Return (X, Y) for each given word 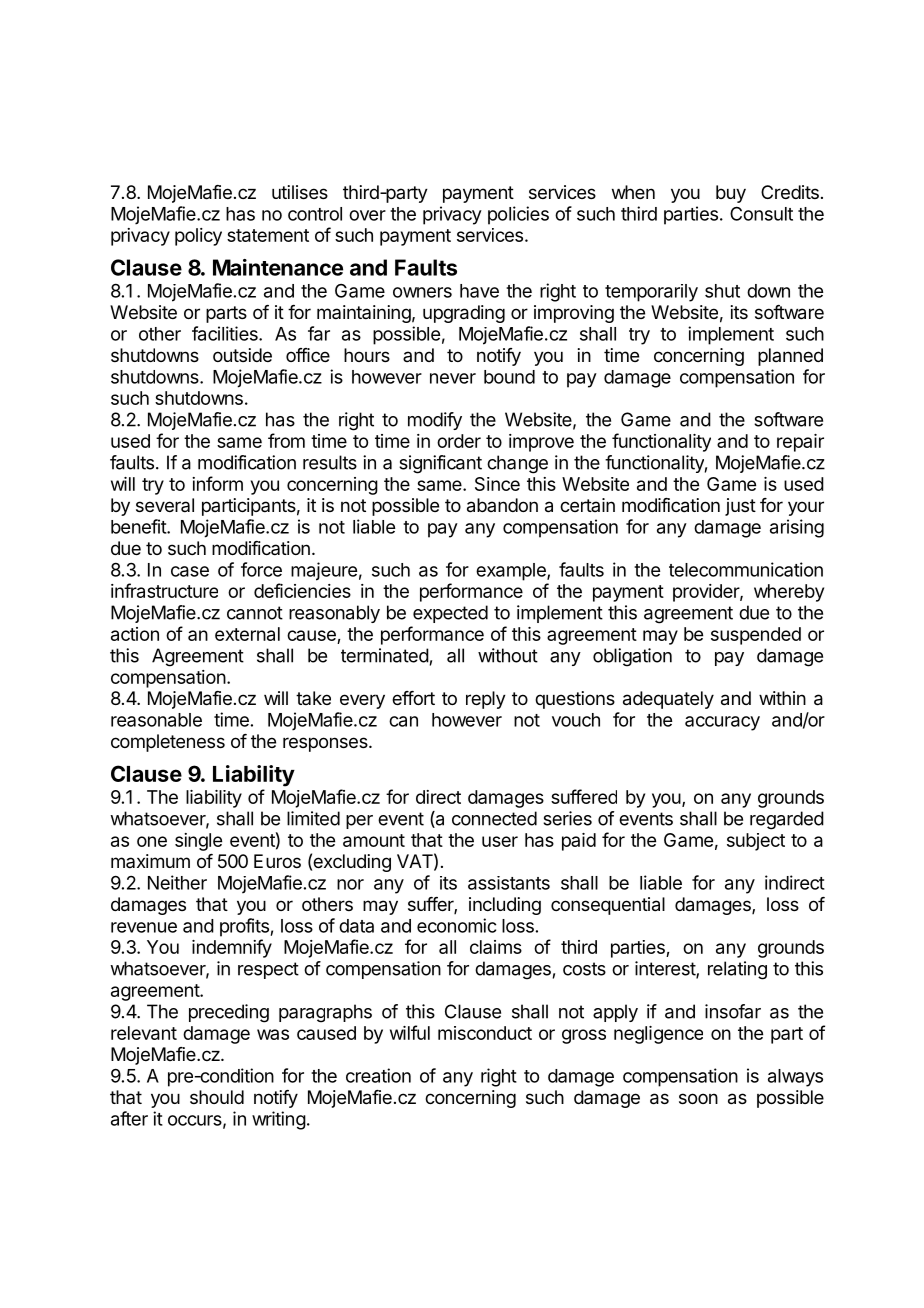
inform (217, 483)
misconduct (485, 1033)
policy (198, 237)
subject (756, 842)
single (198, 842)
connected (494, 818)
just (740, 507)
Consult (761, 213)
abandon (502, 505)
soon (698, 1098)
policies (518, 215)
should (217, 1097)
